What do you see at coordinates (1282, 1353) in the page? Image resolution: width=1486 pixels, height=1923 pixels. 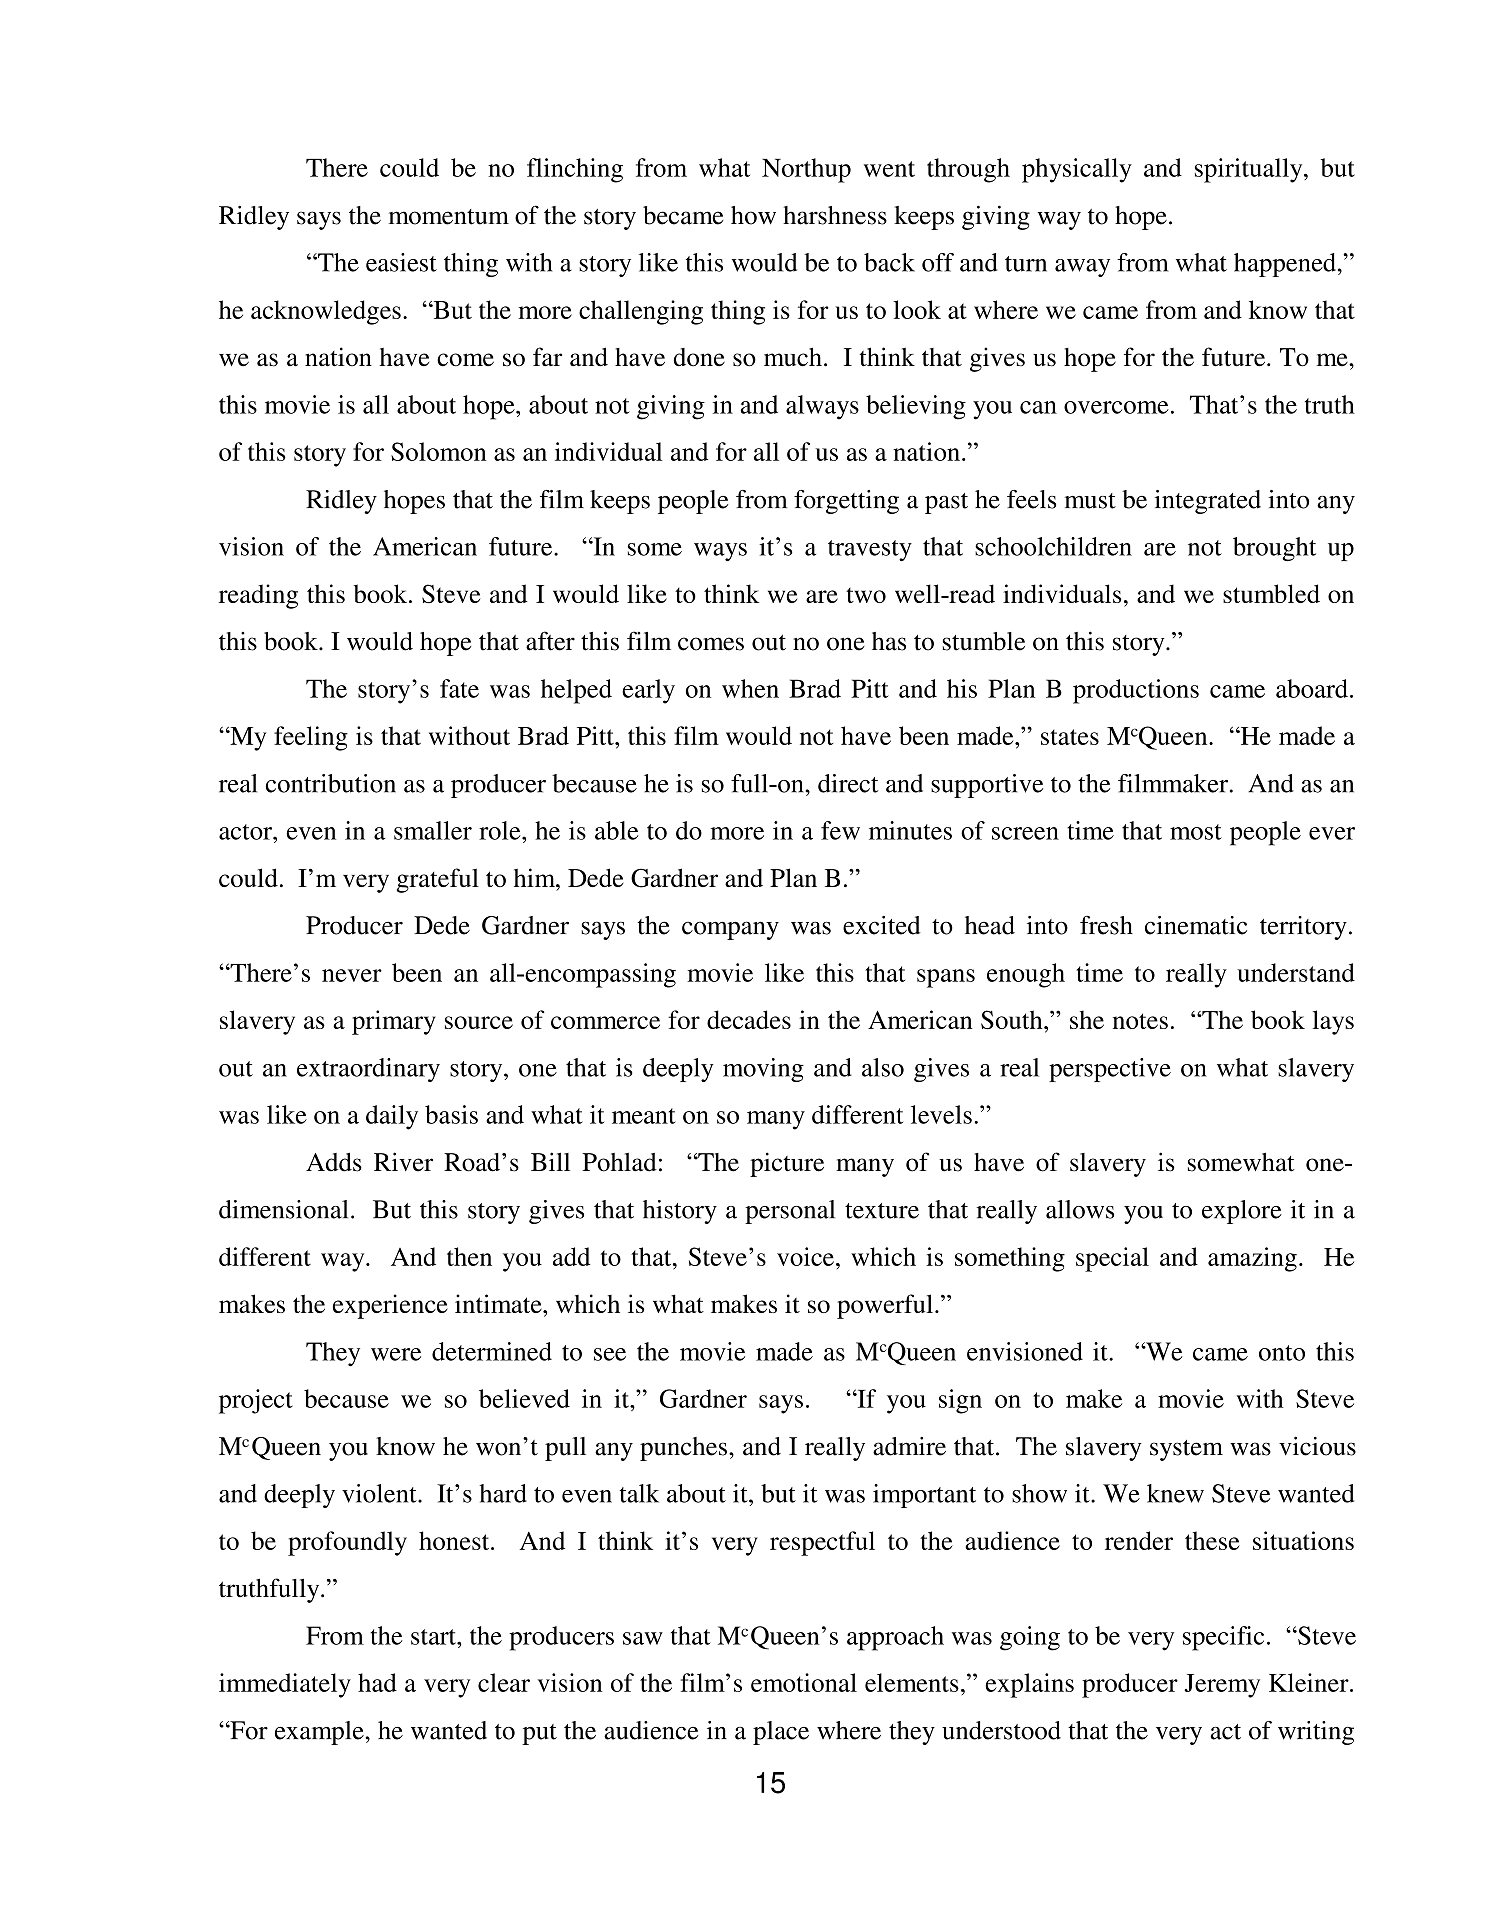 I see `onto` at bounding box center [1282, 1353].
